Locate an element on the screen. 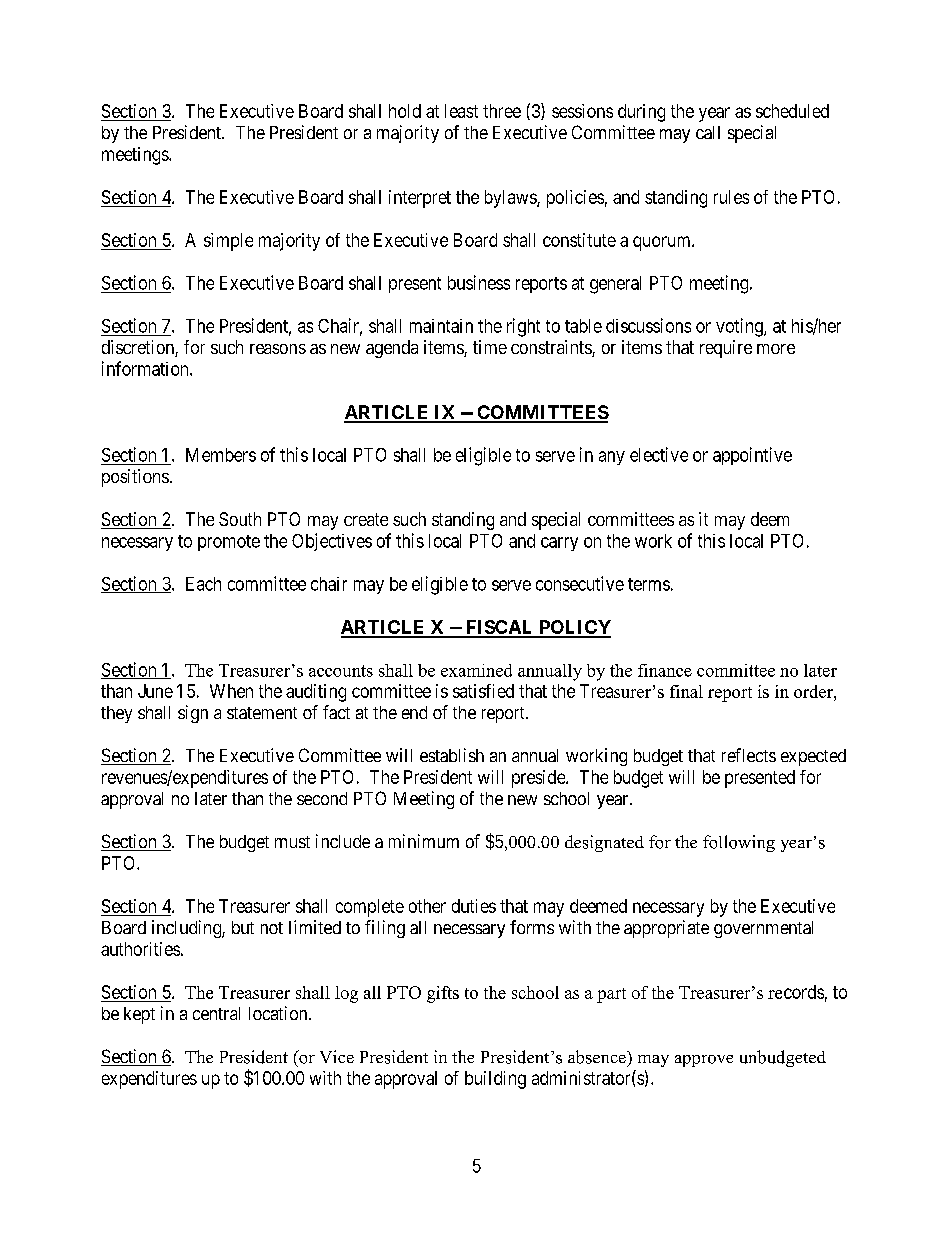 The height and width of the screenshot is (1233, 952). central is located at coordinates (216, 1013).
